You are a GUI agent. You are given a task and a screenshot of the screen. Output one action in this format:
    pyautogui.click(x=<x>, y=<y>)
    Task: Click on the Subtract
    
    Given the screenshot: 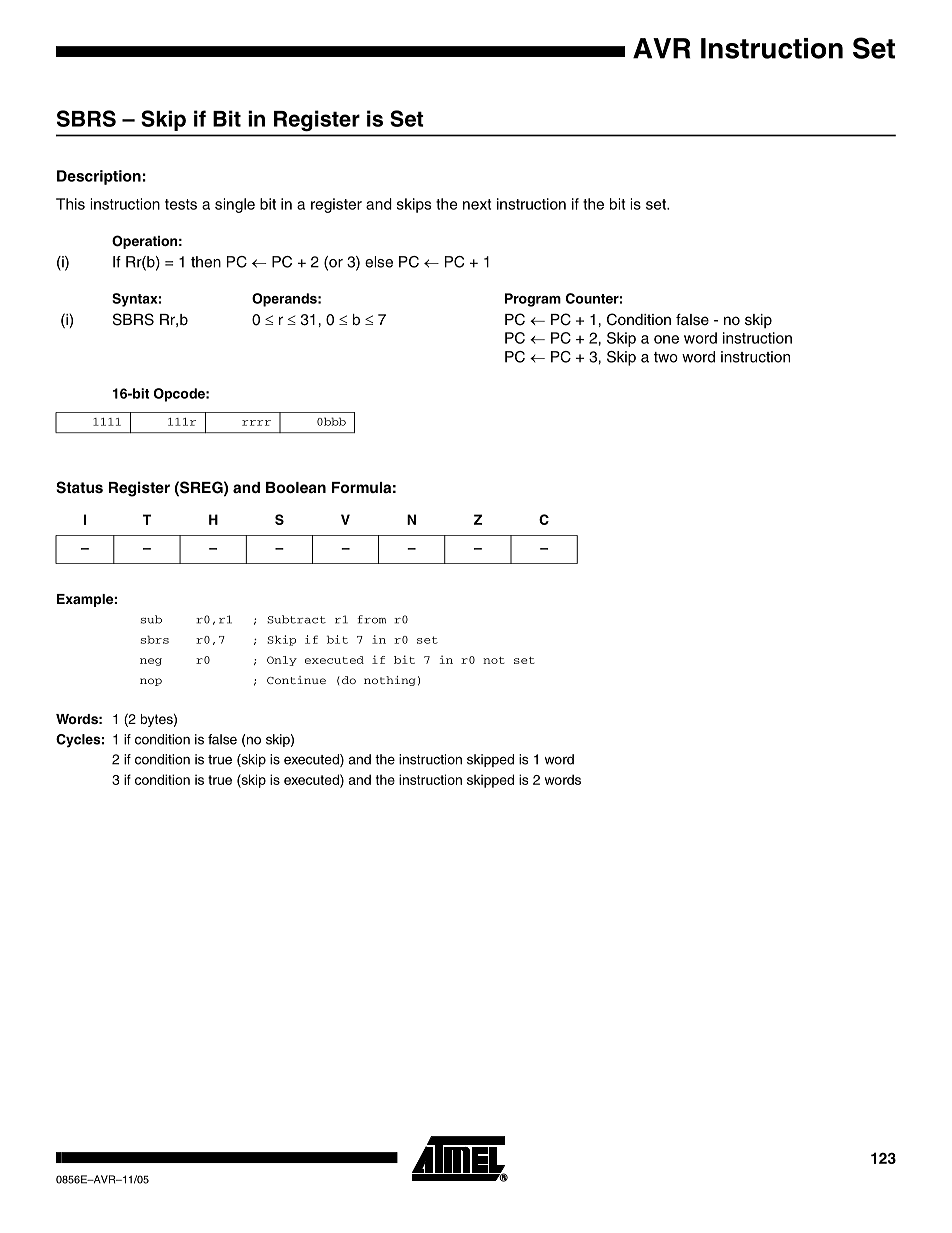 What is the action you would take?
    pyautogui.click(x=296, y=619)
